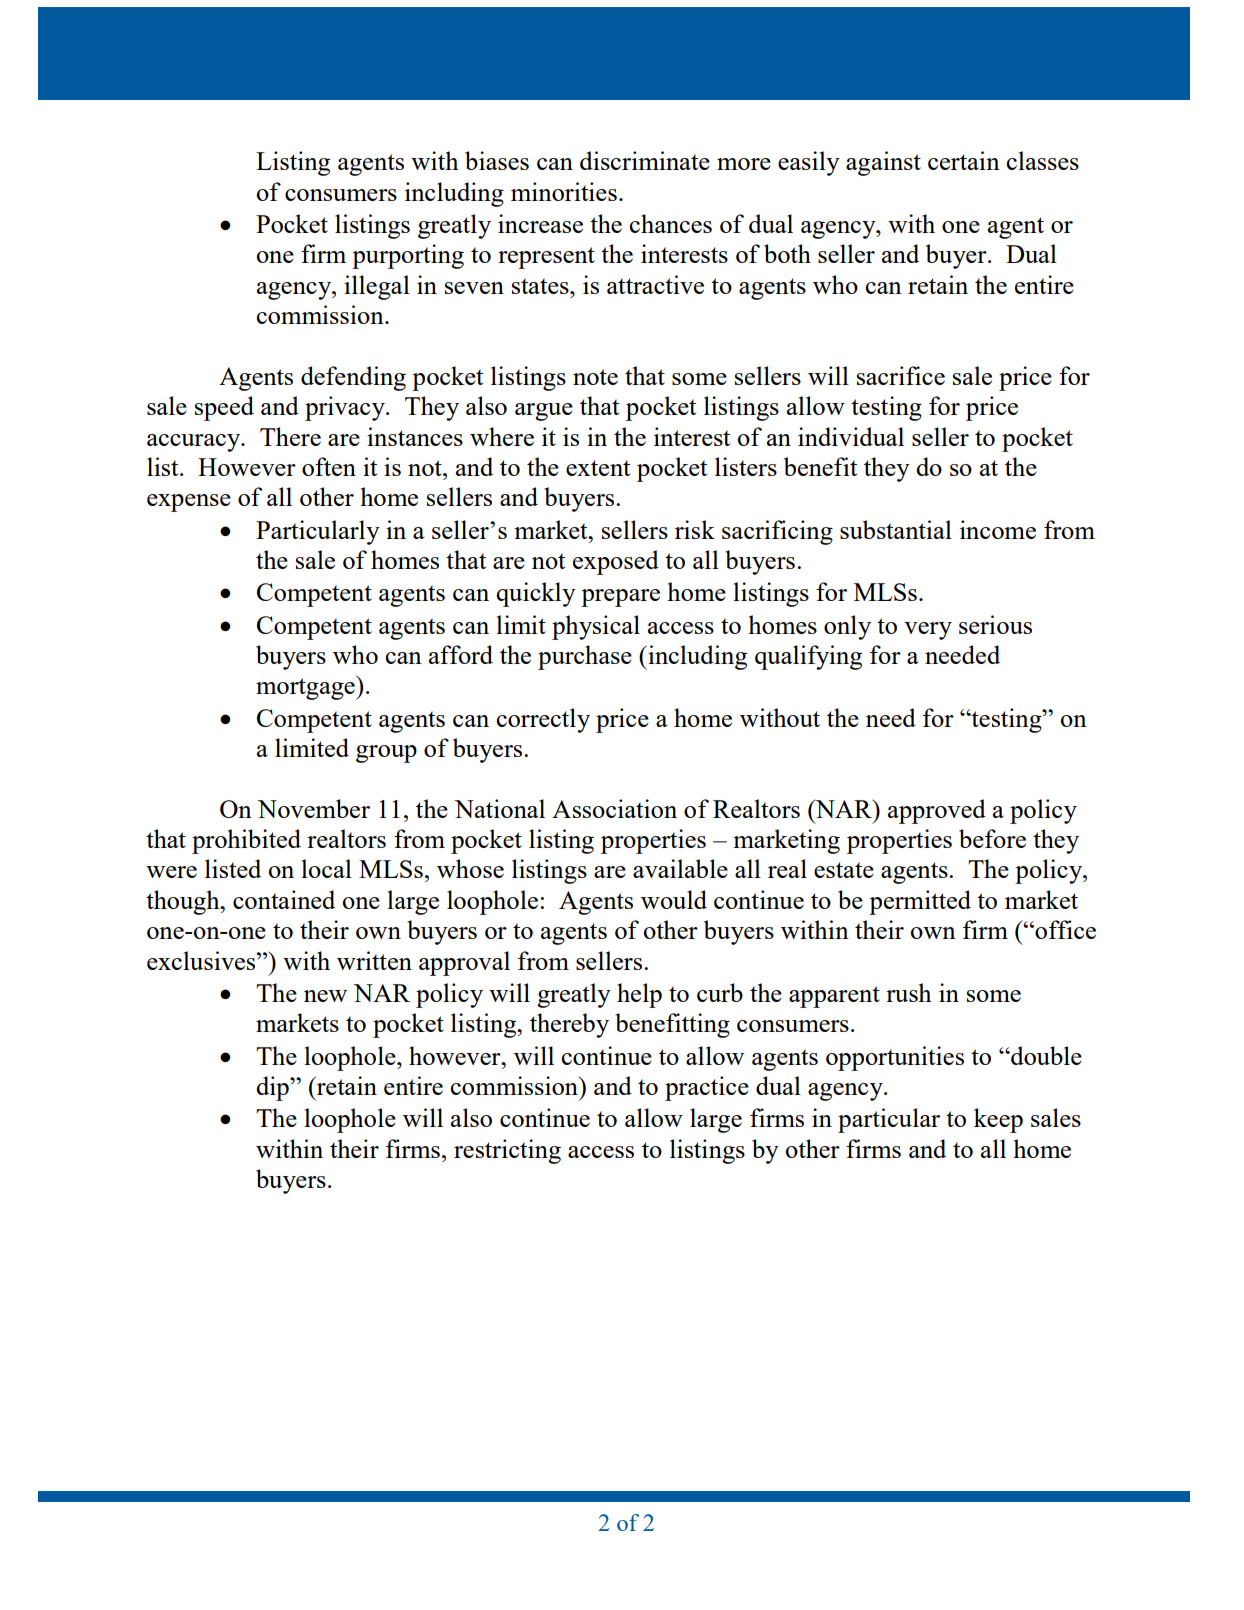 Image resolution: width=1244 pixels, height=1610 pixels. Describe the element at coordinates (901, 375) in the page. I see `sacrifice` at that location.
